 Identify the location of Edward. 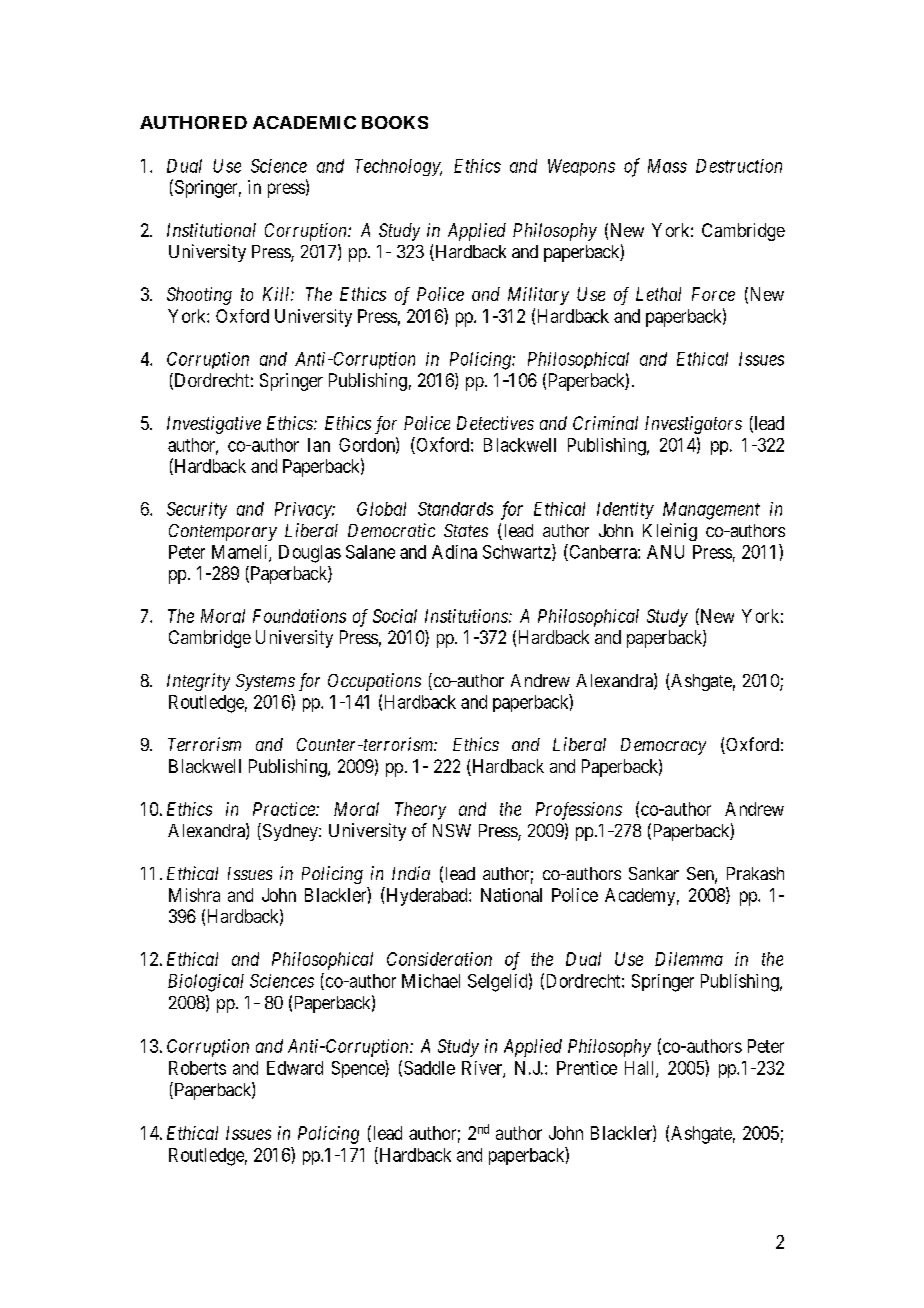
(295, 1068).
